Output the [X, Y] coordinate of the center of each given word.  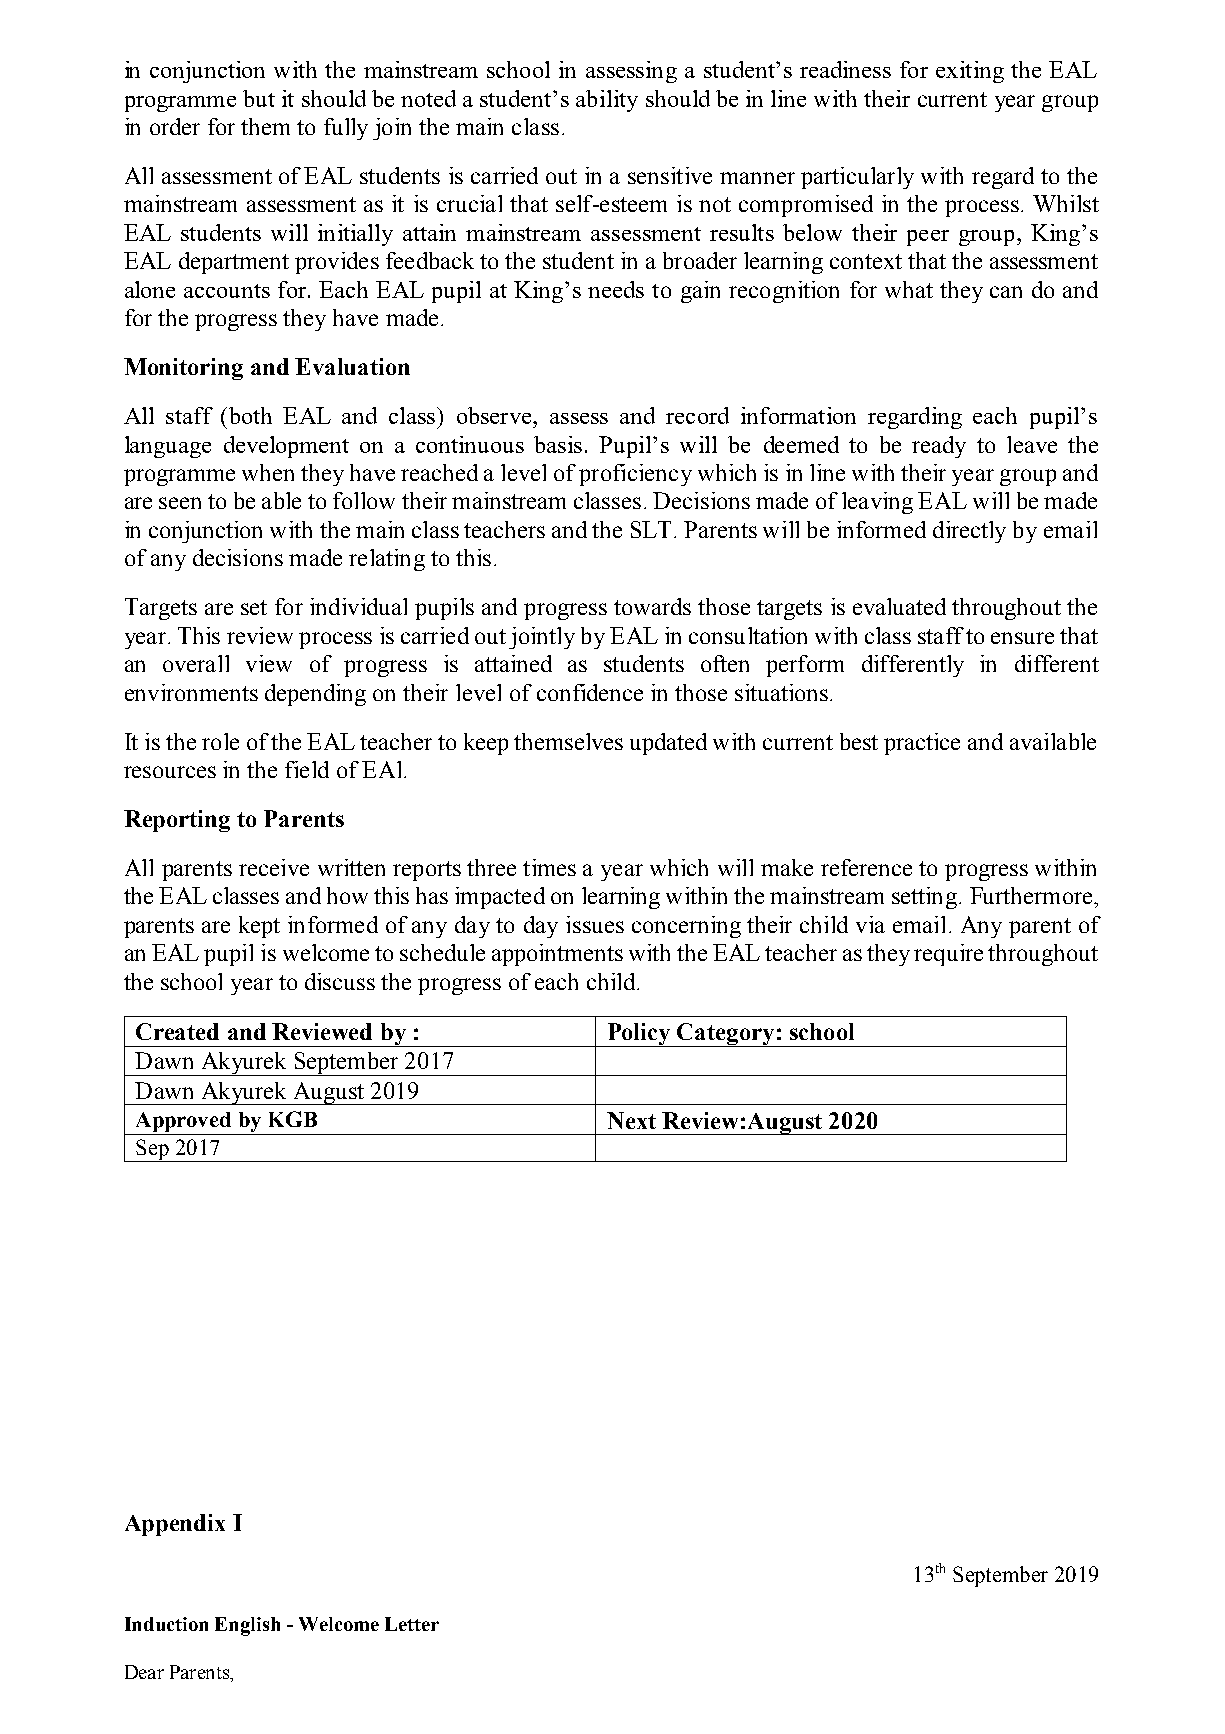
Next [631, 1120]
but [259, 98]
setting [924, 898]
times [549, 867]
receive [274, 867]
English [247, 1626]
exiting [970, 72]
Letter [412, 1624]
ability [607, 101]
